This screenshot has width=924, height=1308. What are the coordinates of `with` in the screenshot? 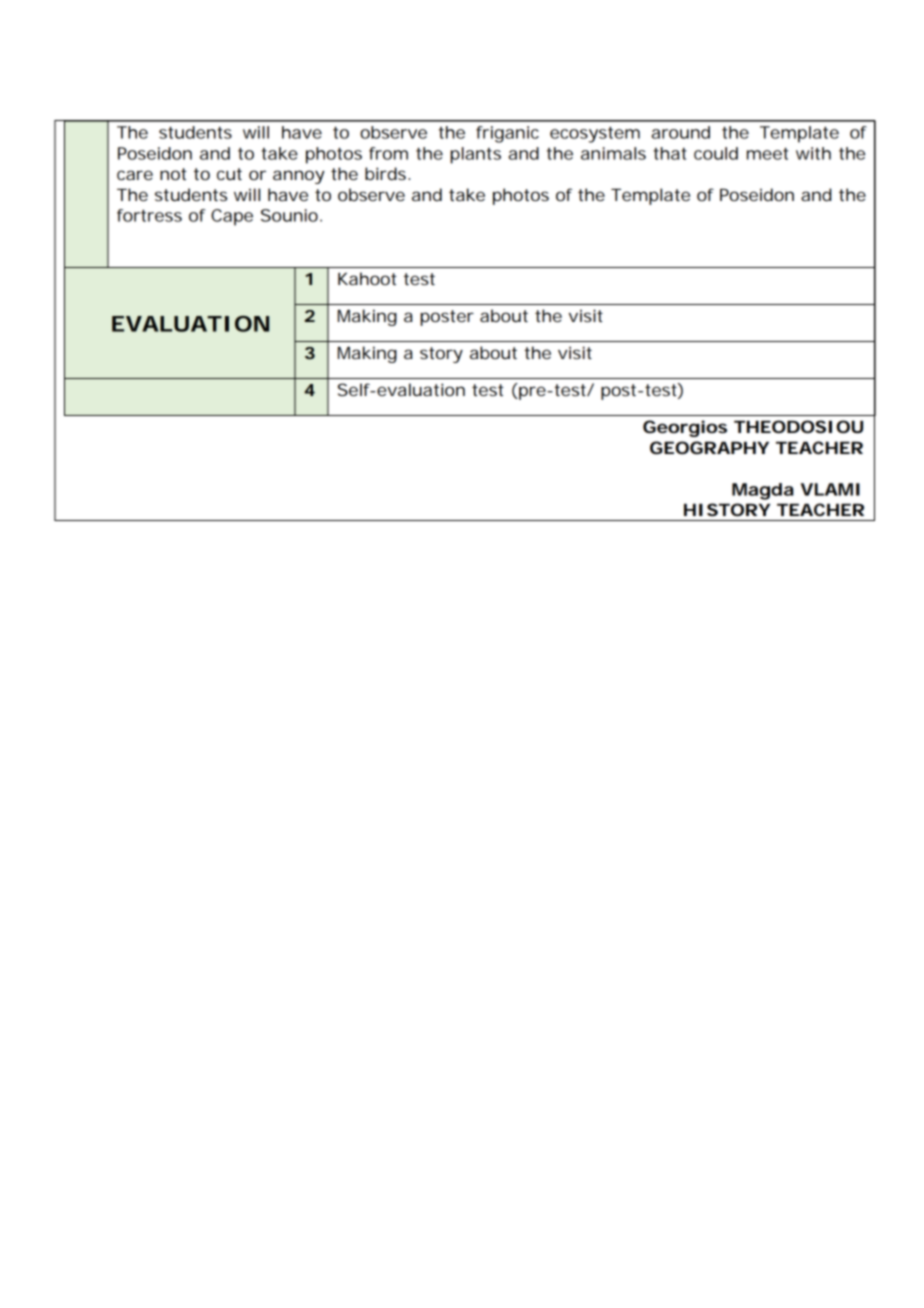 It's located at (813, 153).
